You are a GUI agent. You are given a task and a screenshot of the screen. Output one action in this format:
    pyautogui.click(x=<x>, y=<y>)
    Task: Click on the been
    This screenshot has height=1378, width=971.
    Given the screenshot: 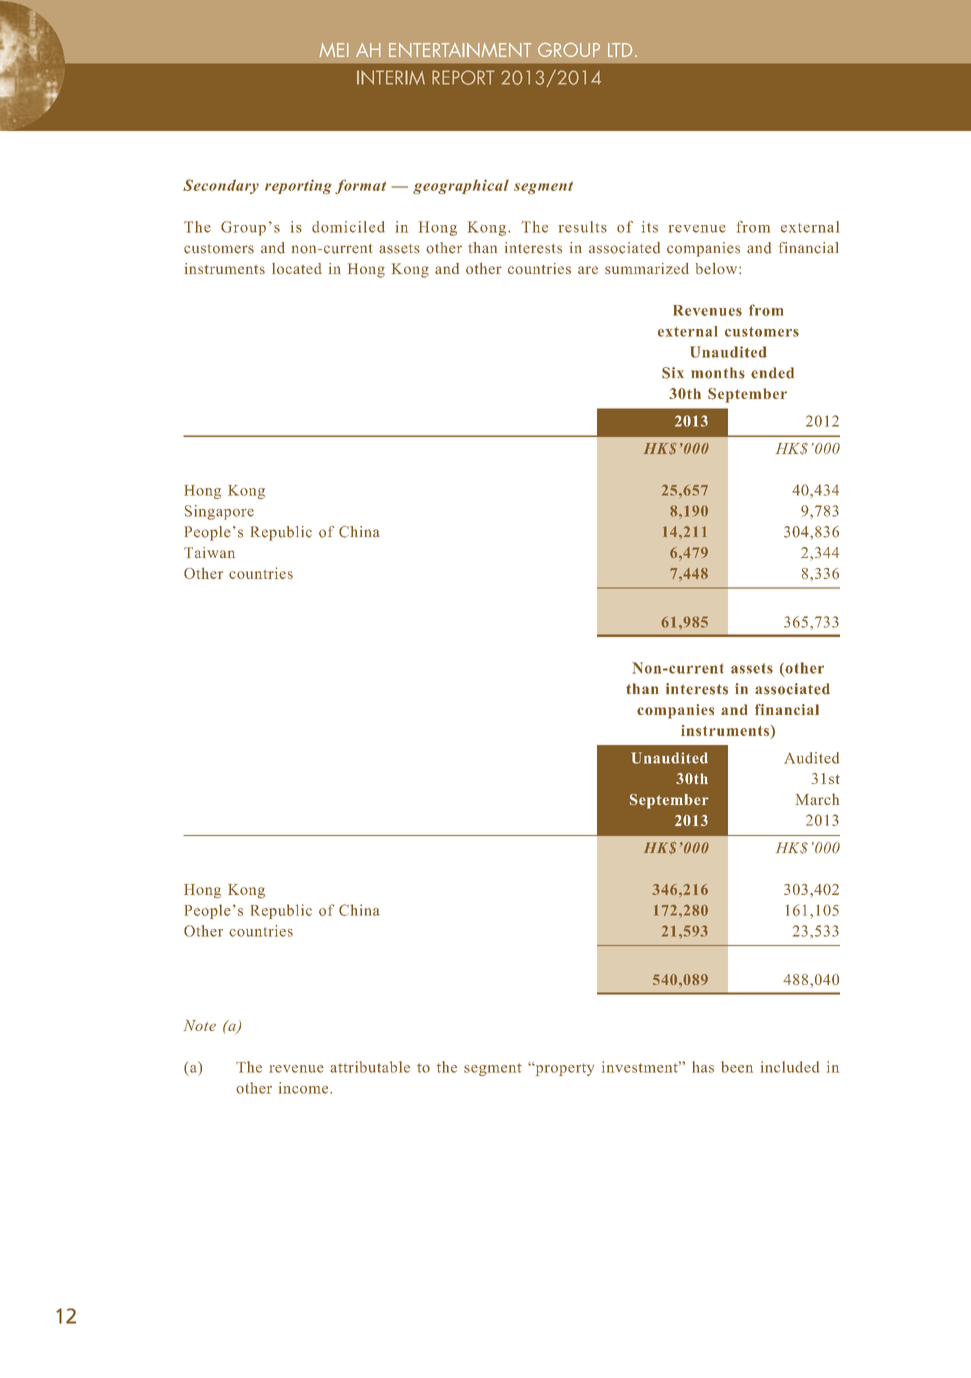 What is the action you would take?
    pyautogui.click(x=737, y=1067)
